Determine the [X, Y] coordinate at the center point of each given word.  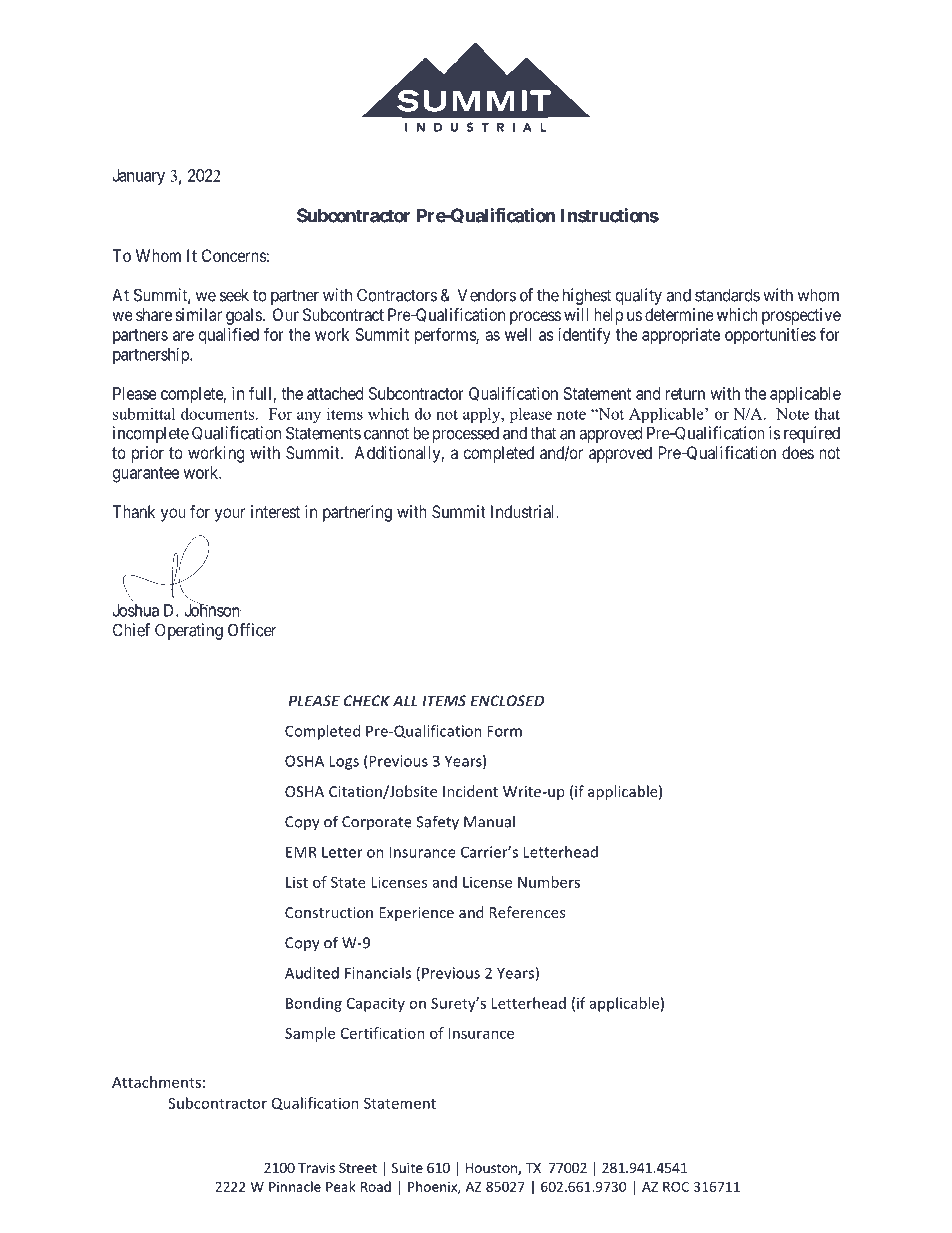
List [297, 882]
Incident [470, 791]
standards [727, 295]
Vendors [487, 295]
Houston [492, 1169]
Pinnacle [295, 1186]
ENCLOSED [507, 701]
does [798, 452]
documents [217, 413]
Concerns [234, 255]
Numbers [549, 882]
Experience [416, 914]
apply [483, 415]
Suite [407, 1167]
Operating [189, 631]
